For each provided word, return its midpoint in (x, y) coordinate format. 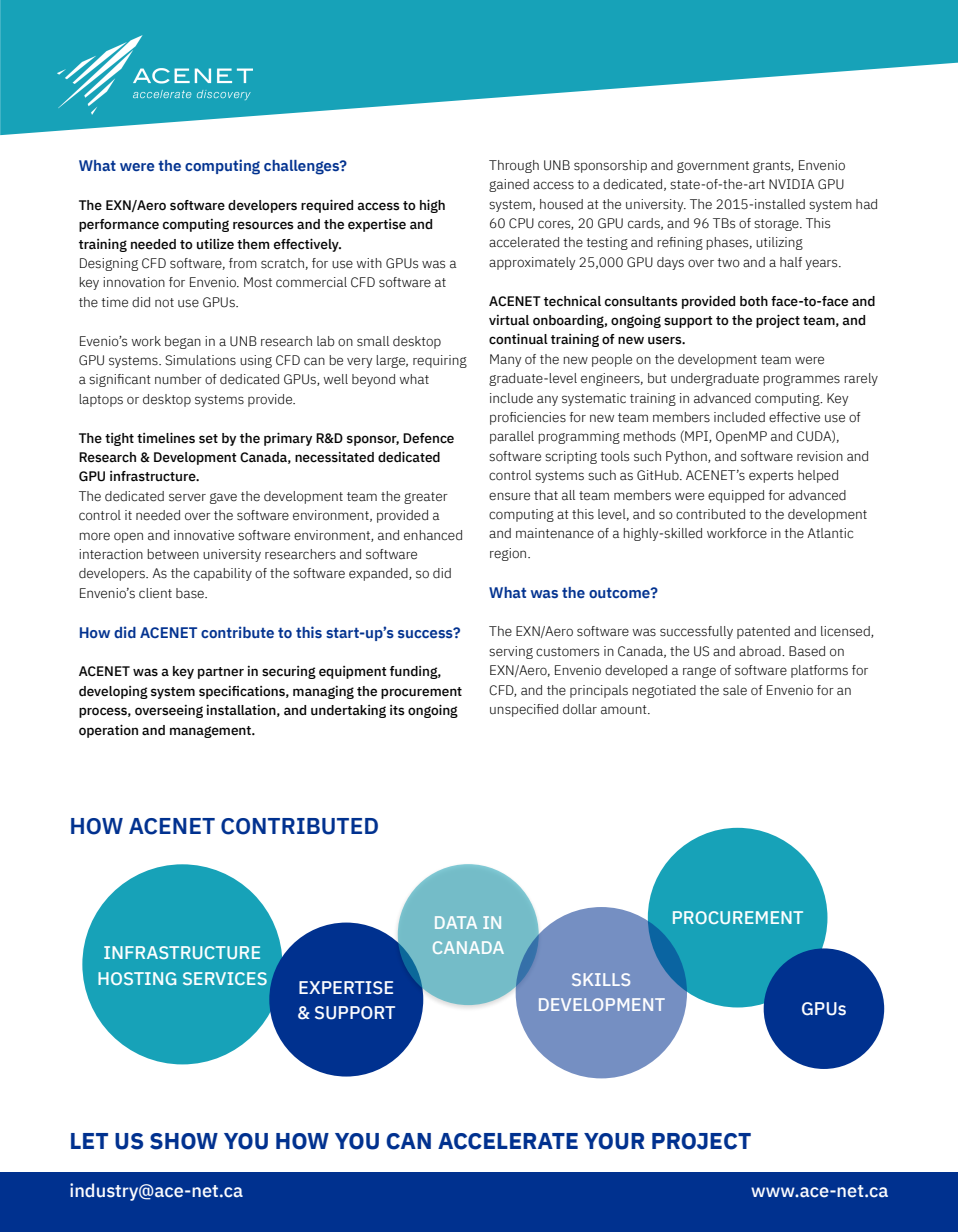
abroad (761, 651)
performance (119, 225)
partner (221, 673)
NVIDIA (791, 184)
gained (509, 185)
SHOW (184, 1141)
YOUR (614, 1141)
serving (511, 652)
